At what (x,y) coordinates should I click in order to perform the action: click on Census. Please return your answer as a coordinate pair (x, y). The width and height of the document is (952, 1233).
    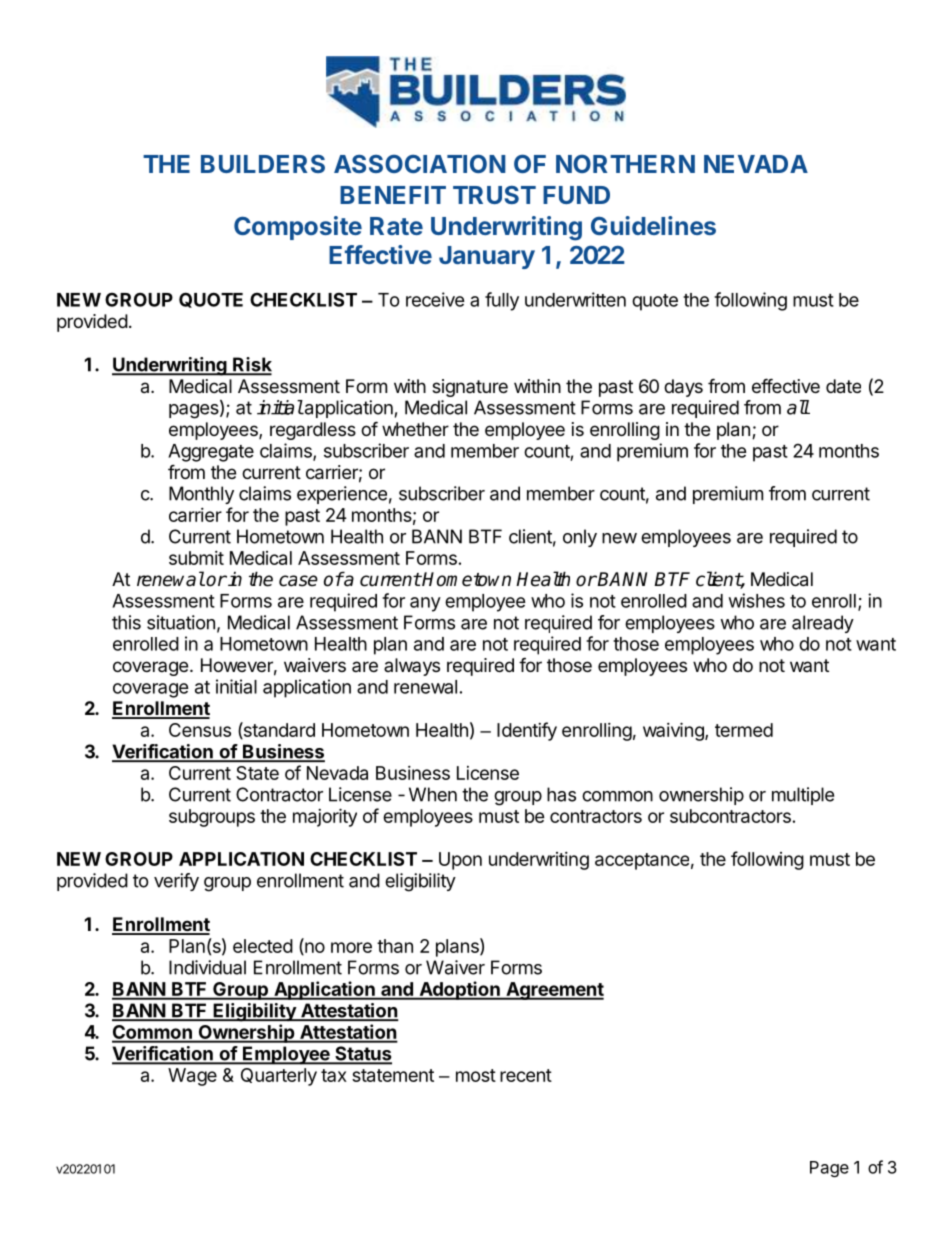
    Looking at the image, I should click on (200, 730).
